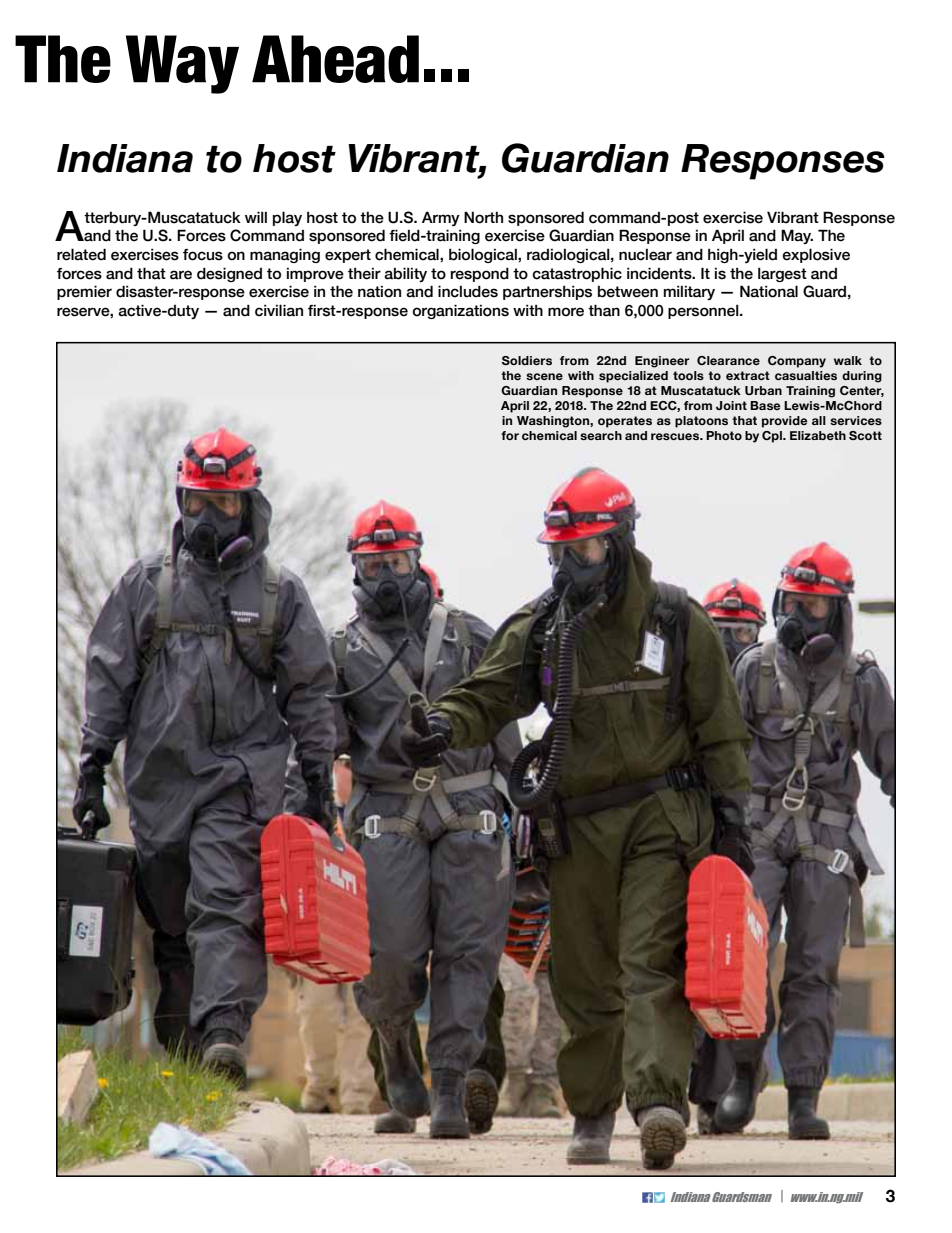 Image resolution: width=952 pixels, height=1233 pixels. I want to click on biological, so click(484, 255).
